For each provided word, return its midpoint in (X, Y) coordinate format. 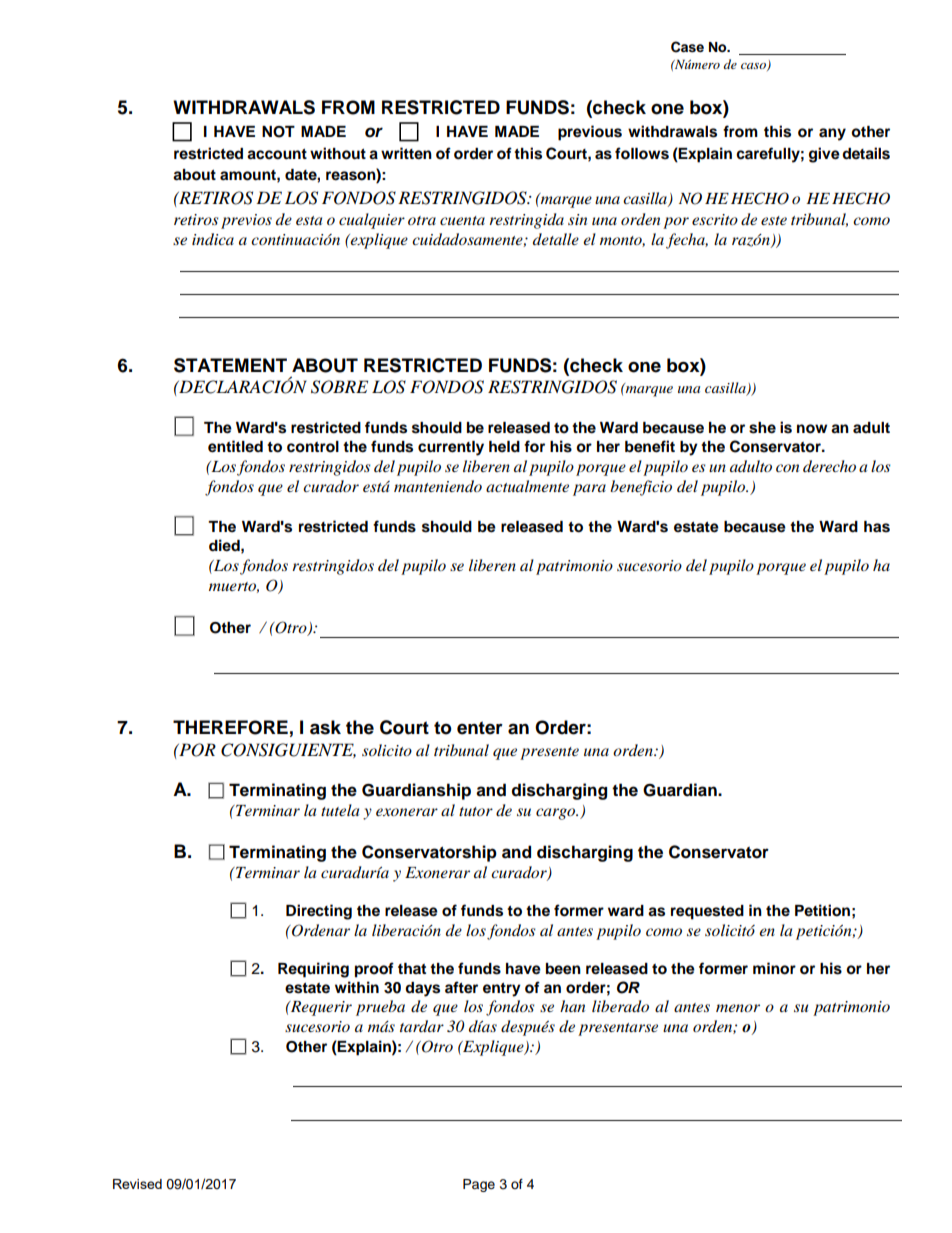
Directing (319, 912)
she (762, 428)
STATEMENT (230, 365)
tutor (476, 811)
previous (590, 133)
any (832, 134)
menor (738, 1008)
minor (774, 968)
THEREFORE (230, 727)
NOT (278, 132)
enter (480, 728)
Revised (137, 1184)
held (504, 446)
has (877, 527)
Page (479, 1185)
